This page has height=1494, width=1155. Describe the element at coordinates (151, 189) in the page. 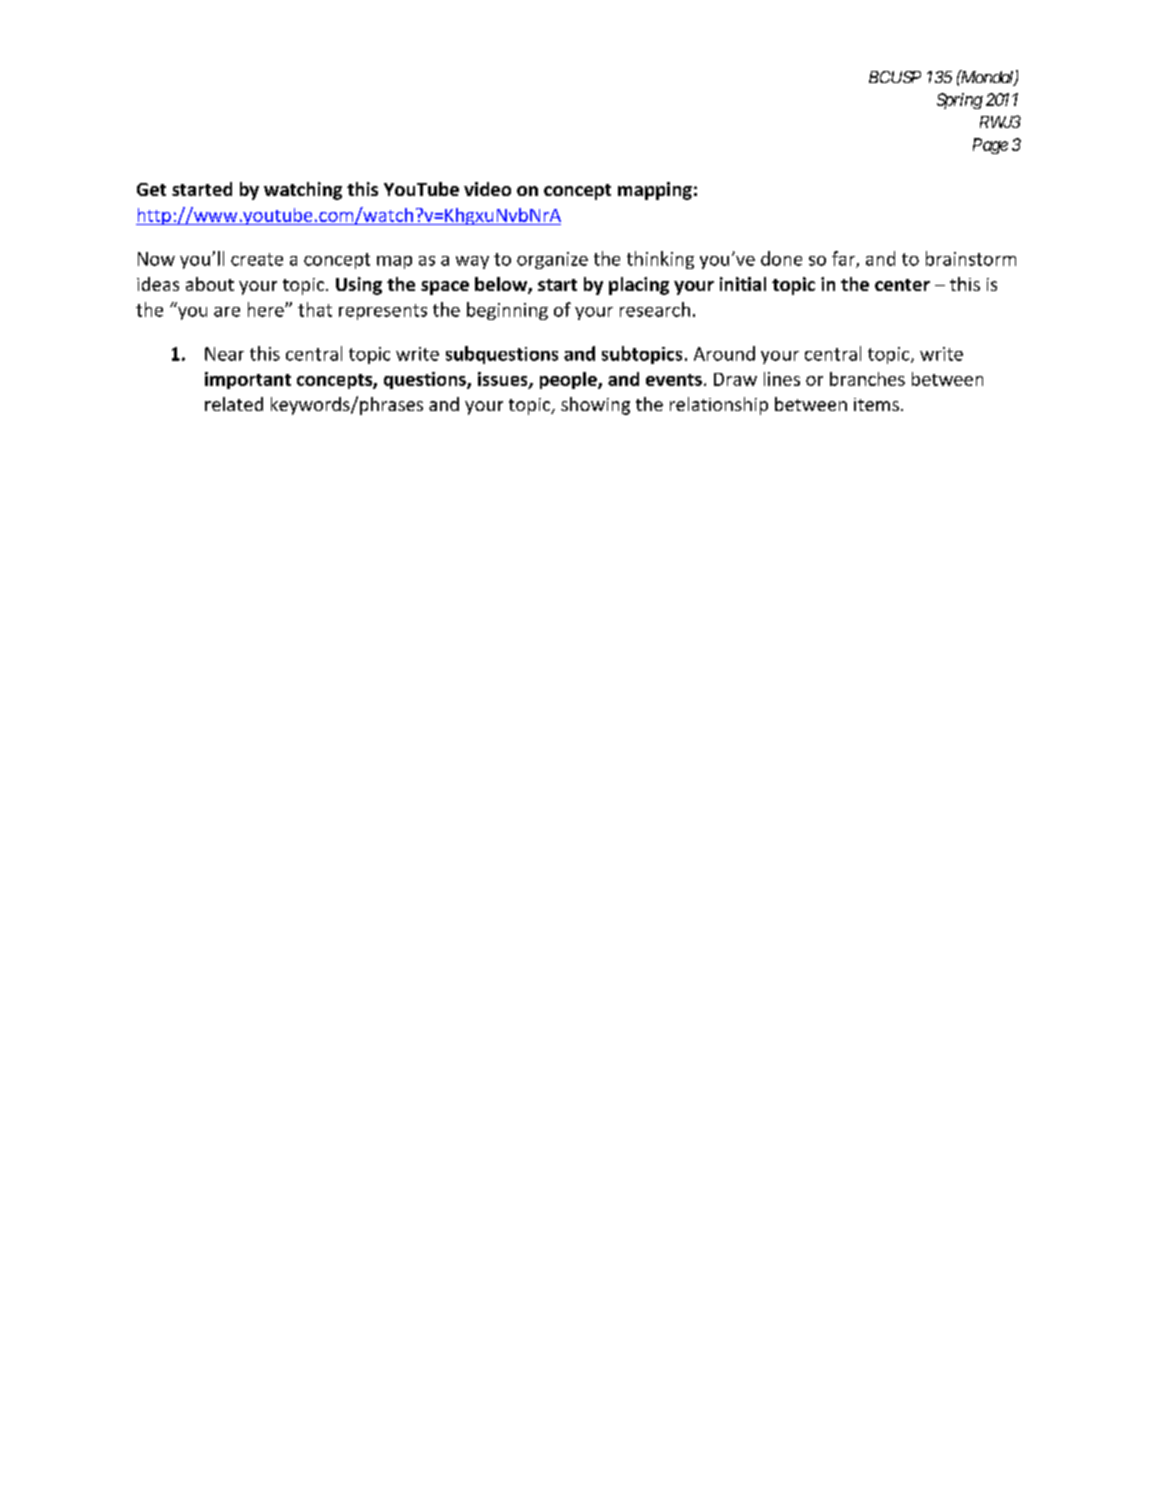

I see `Get` at that location.
